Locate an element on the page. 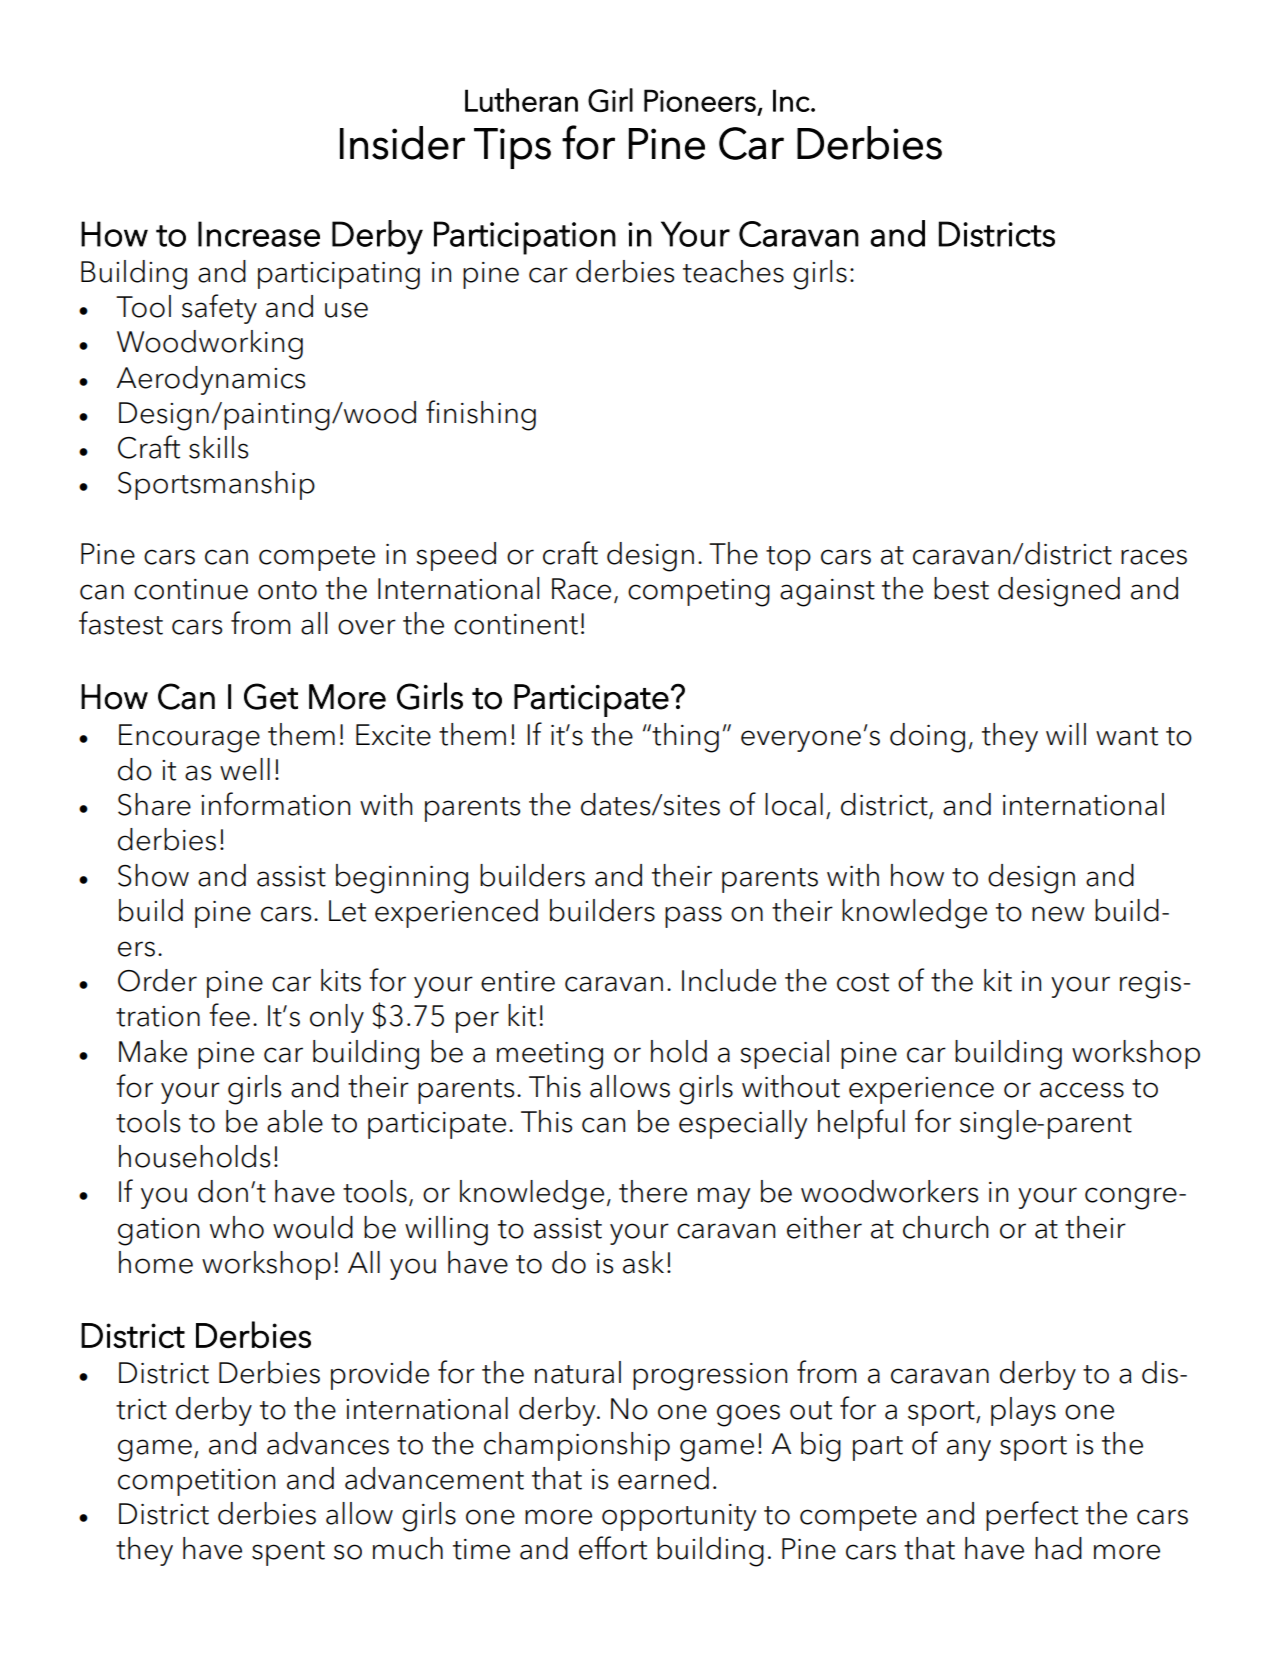  teaches is located at coordinates (733, 271).
